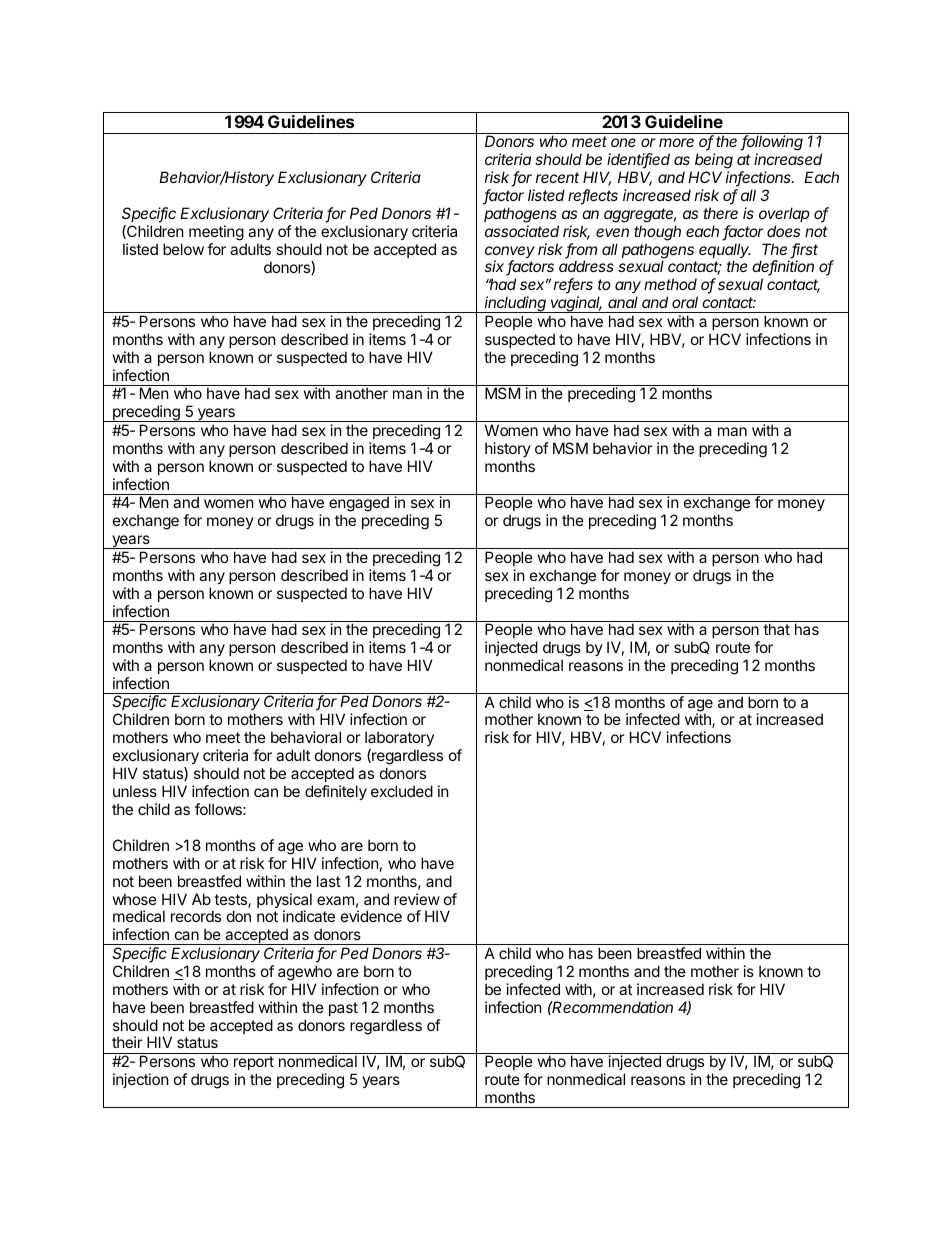 The height and width of the page is (1233, 952). What do you see at coordinates (183, 249) in the page?
I see `below` at bounding box center [183, 249].
